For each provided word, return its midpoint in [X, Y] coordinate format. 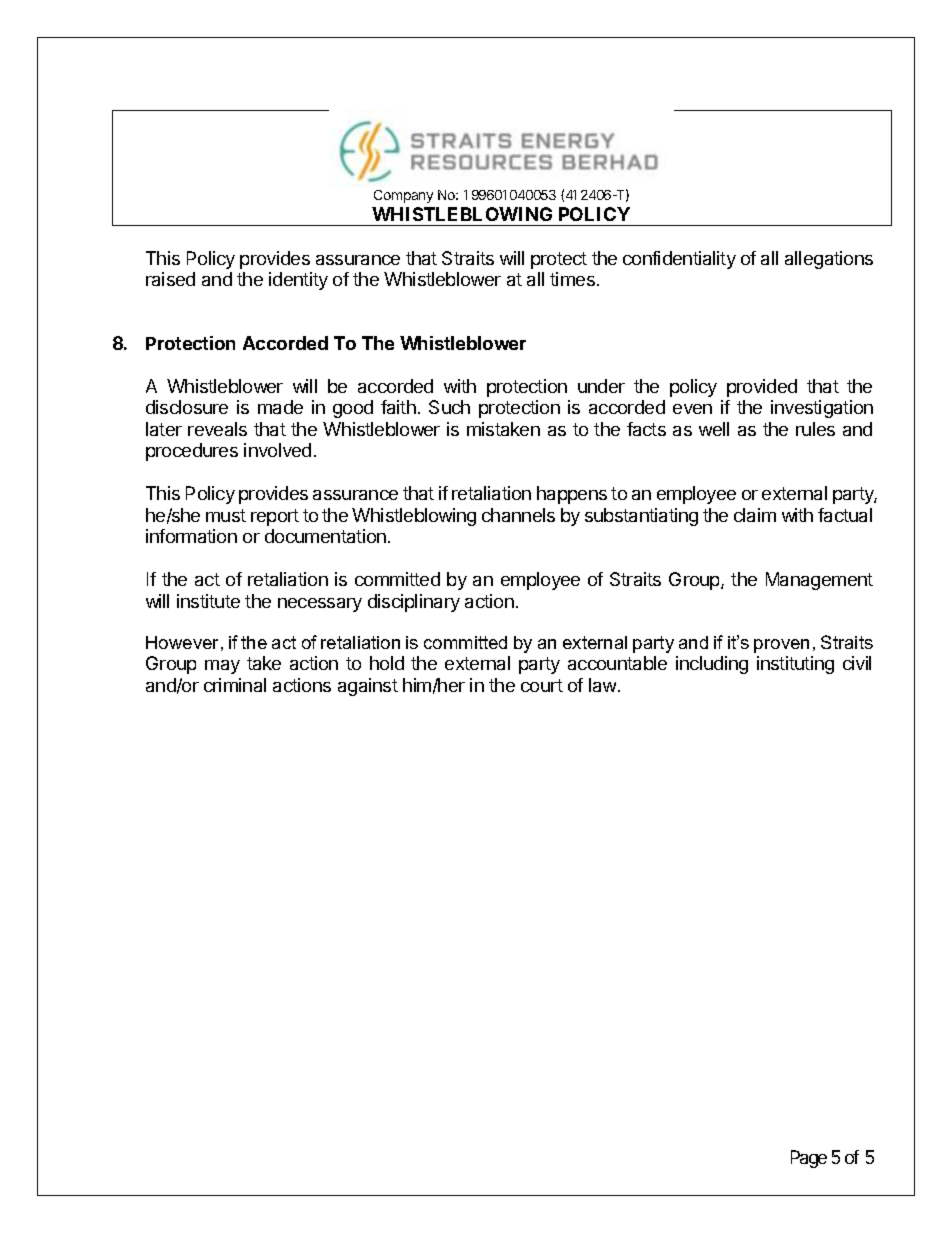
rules [815, 429]
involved [277, 450]
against [368, 687]
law [602, 685]
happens [572, 495]
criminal [235, 685]
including [712, 665]
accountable [617, 663]
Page [809, 1159]
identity [298, 281]
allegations [829, 260]
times [572, 279]
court [542, 685]
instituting [795, 665]
